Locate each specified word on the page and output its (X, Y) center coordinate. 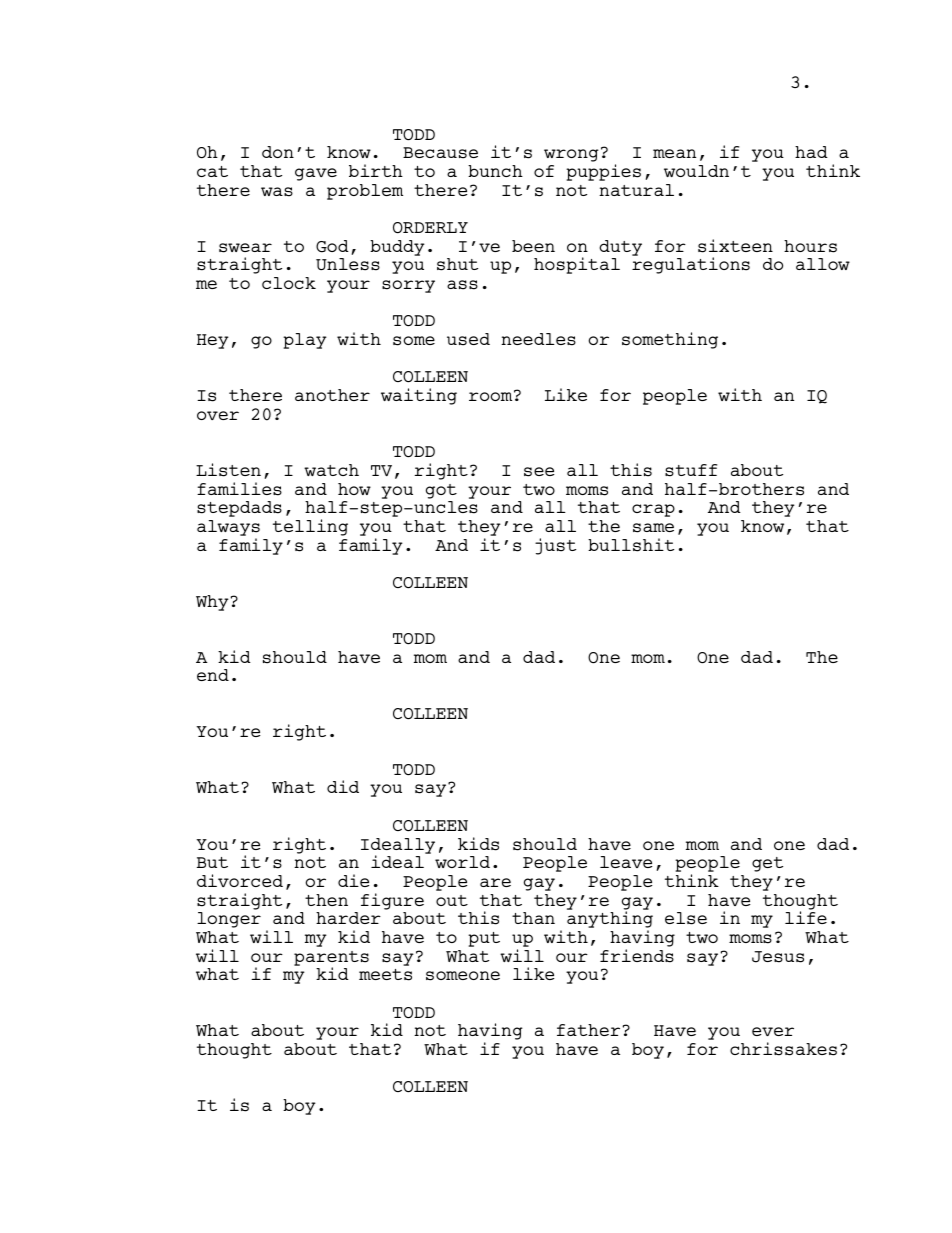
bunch (495, 171)
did (343, 786)
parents (331, 959)
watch (331, 470)
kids (478, 844)
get (767, 864)
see (539, 472)
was (277, 192)
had (811, 152)
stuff (691, 470)
